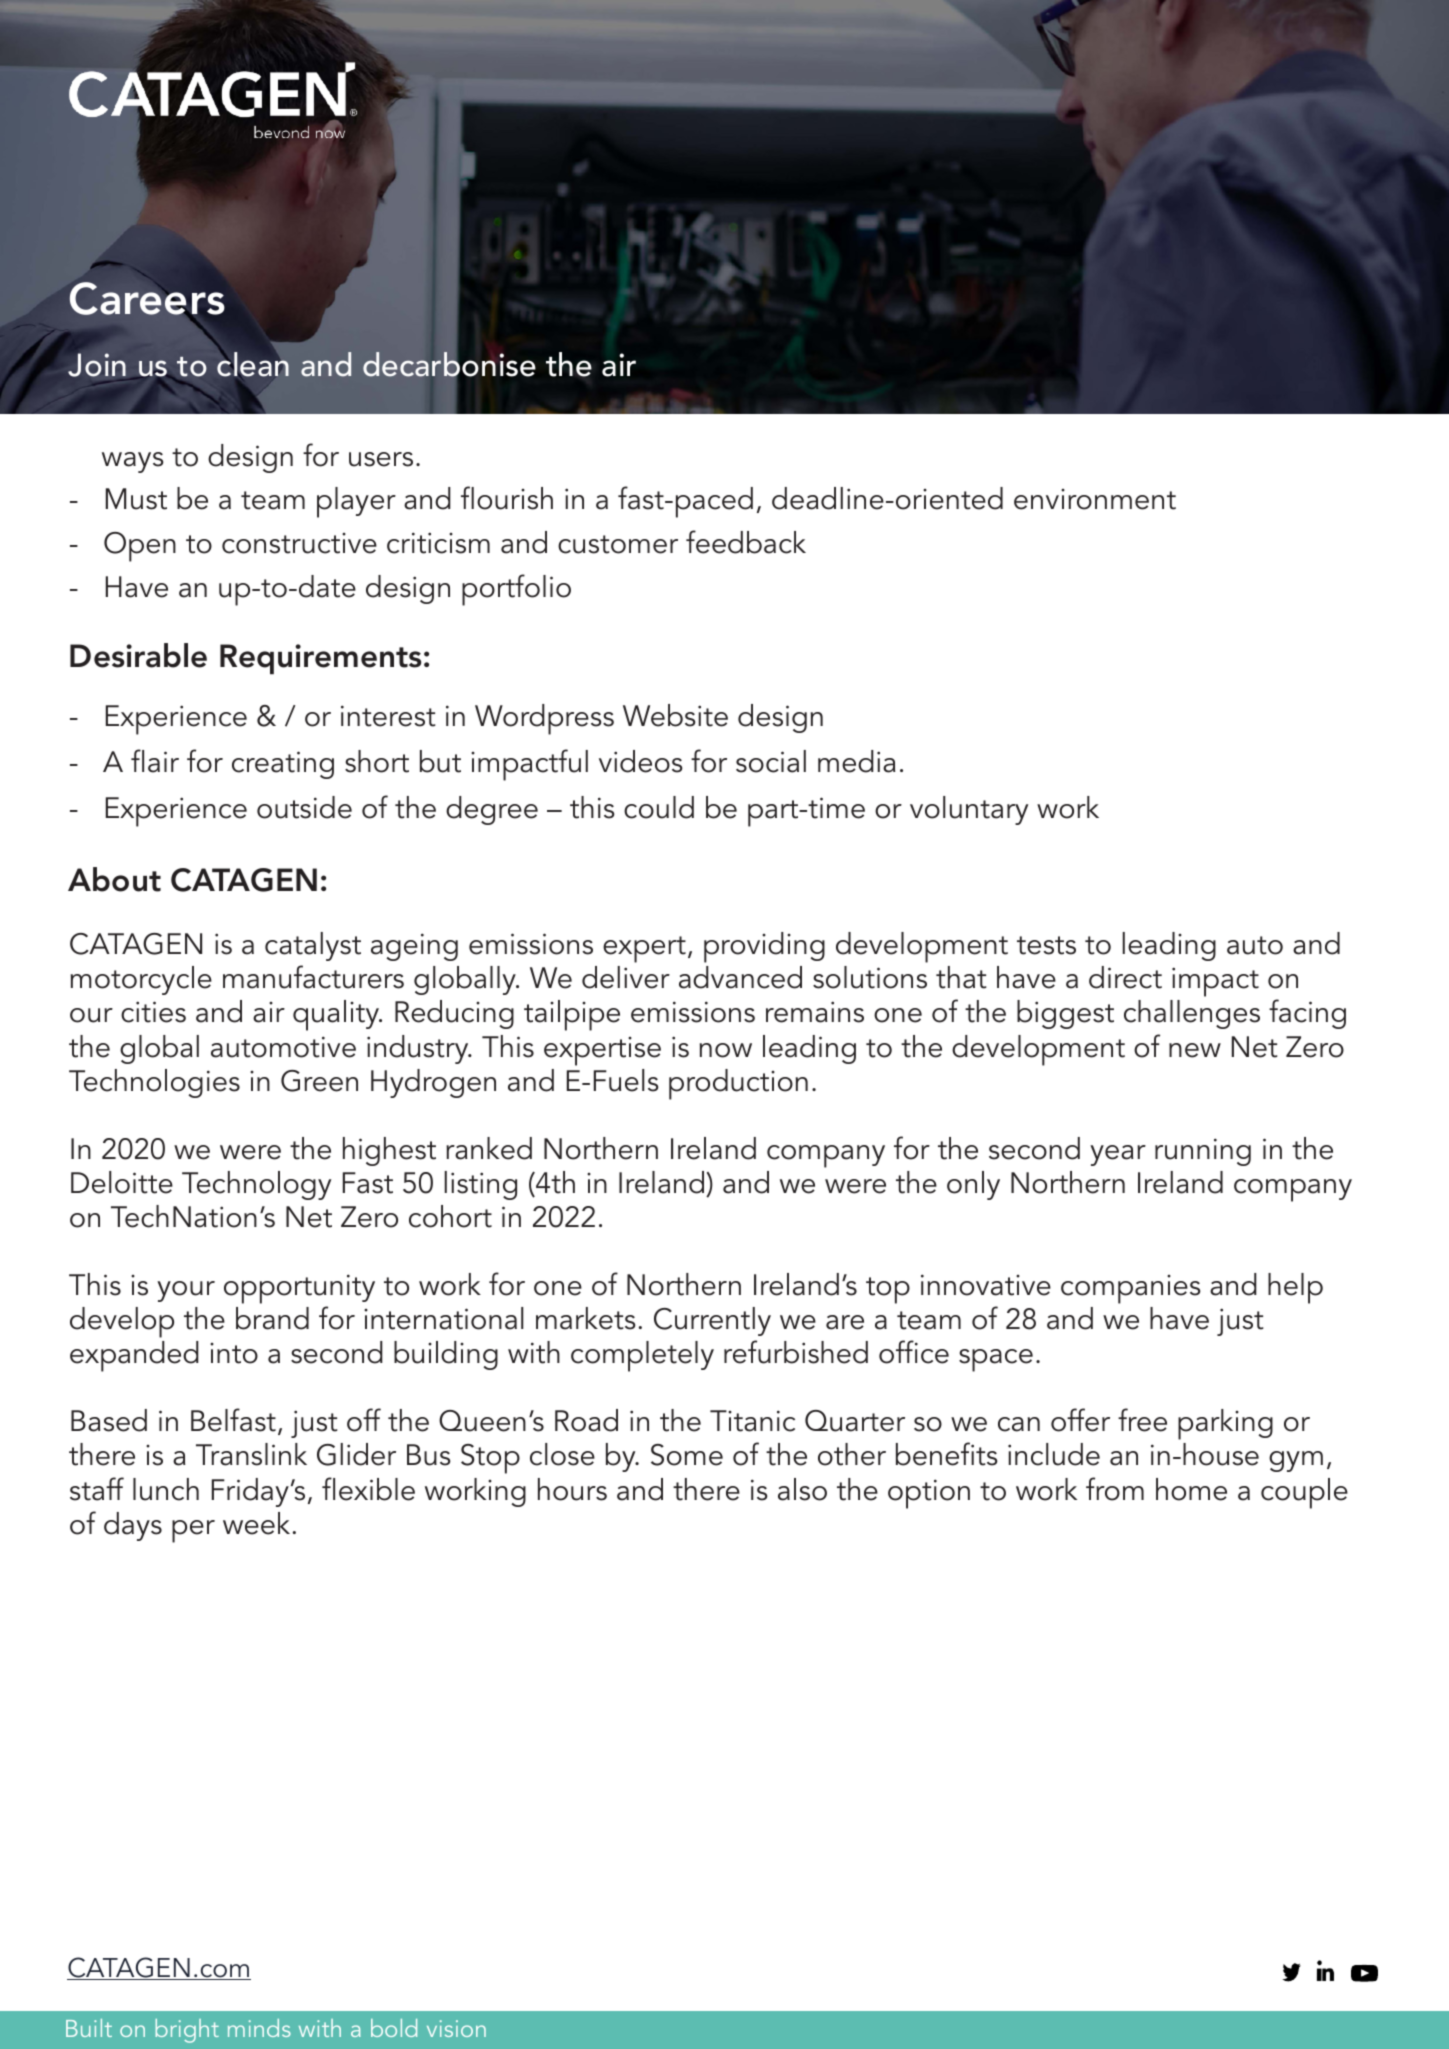  Describe the element at coordinates (256, 1523) in the screenshot. I see `week` at that location.
